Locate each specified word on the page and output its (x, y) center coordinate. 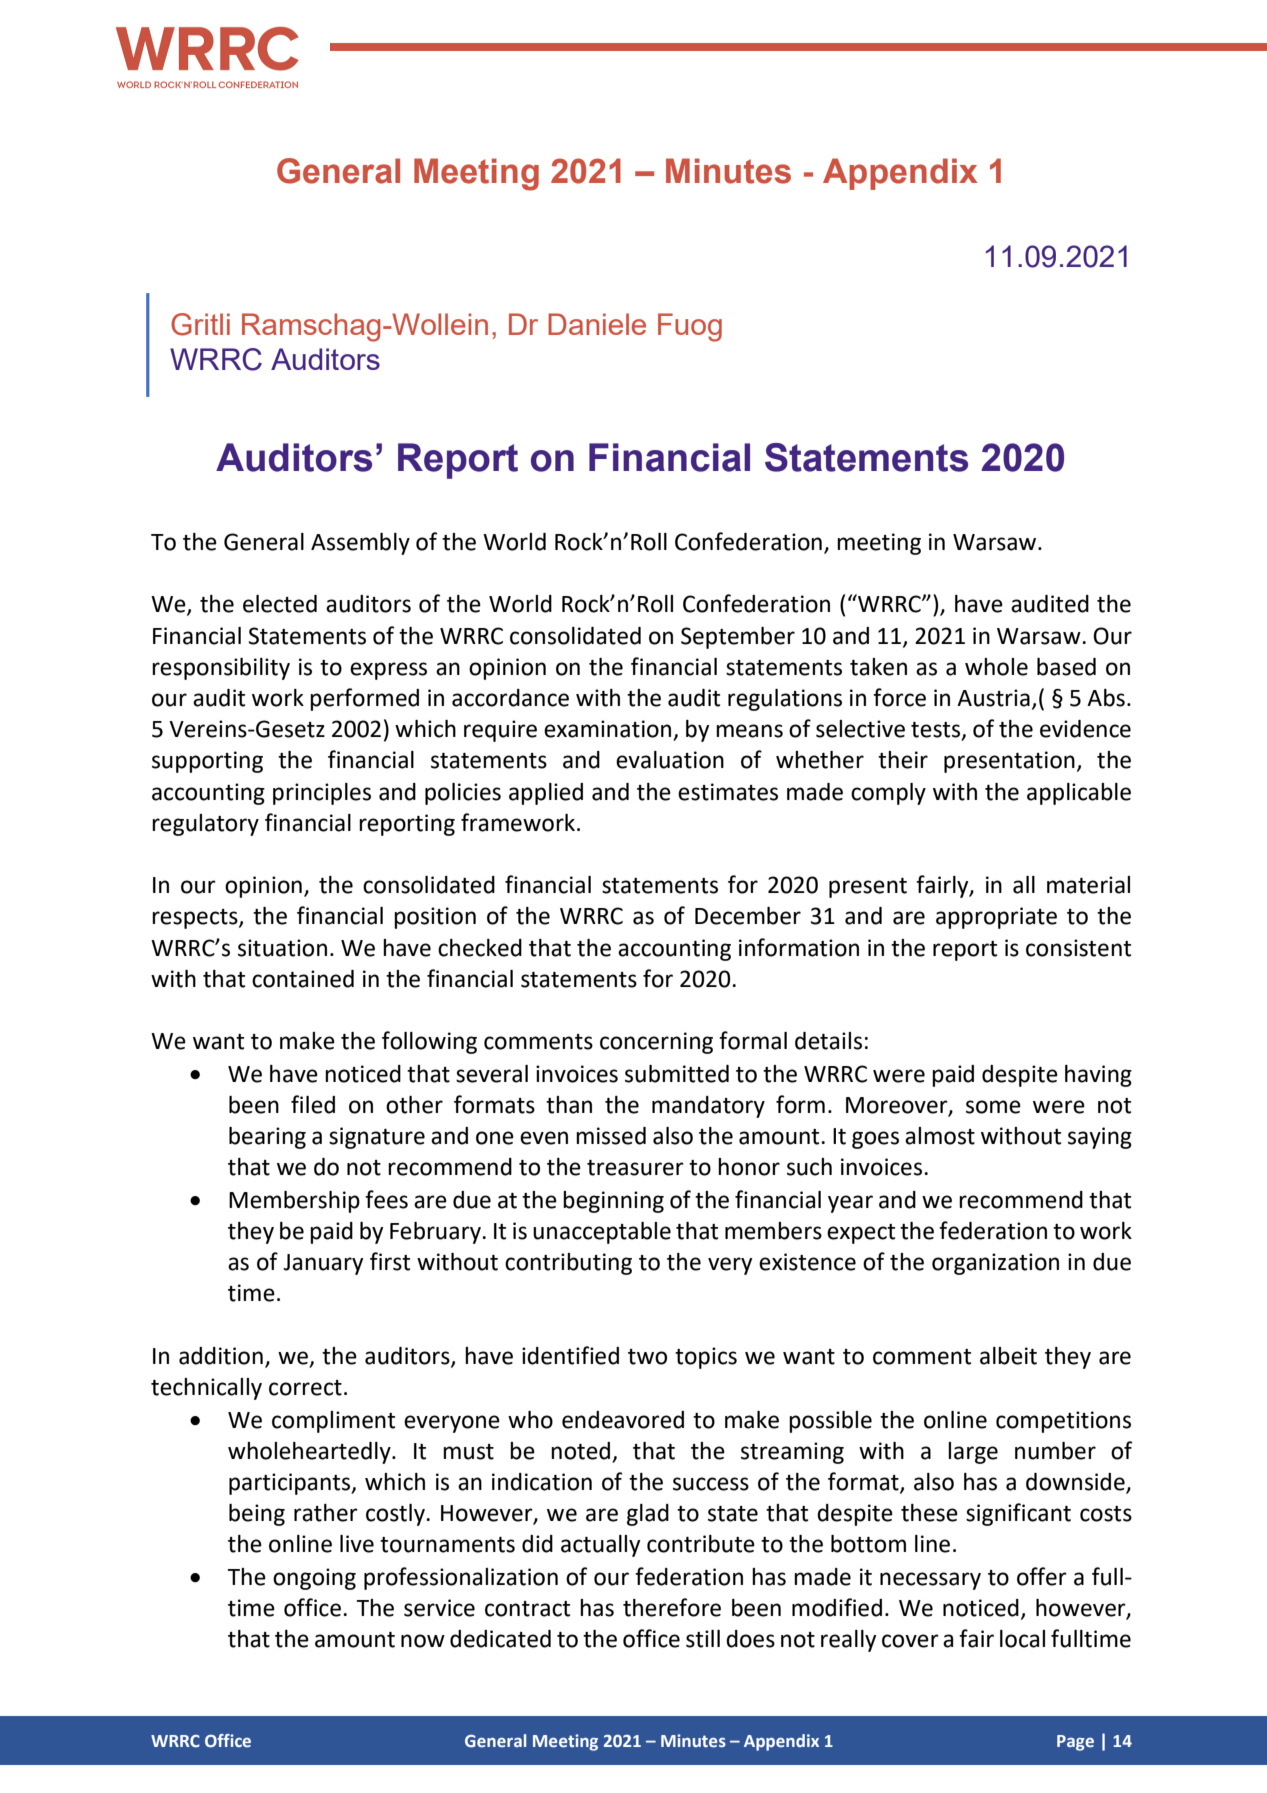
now (423, 1641)
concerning (656, 1043)
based (1066, 667)
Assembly (360, 544)
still (703, 1639)
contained (303, 979)
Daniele (597, 324)
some (993, 1107)
